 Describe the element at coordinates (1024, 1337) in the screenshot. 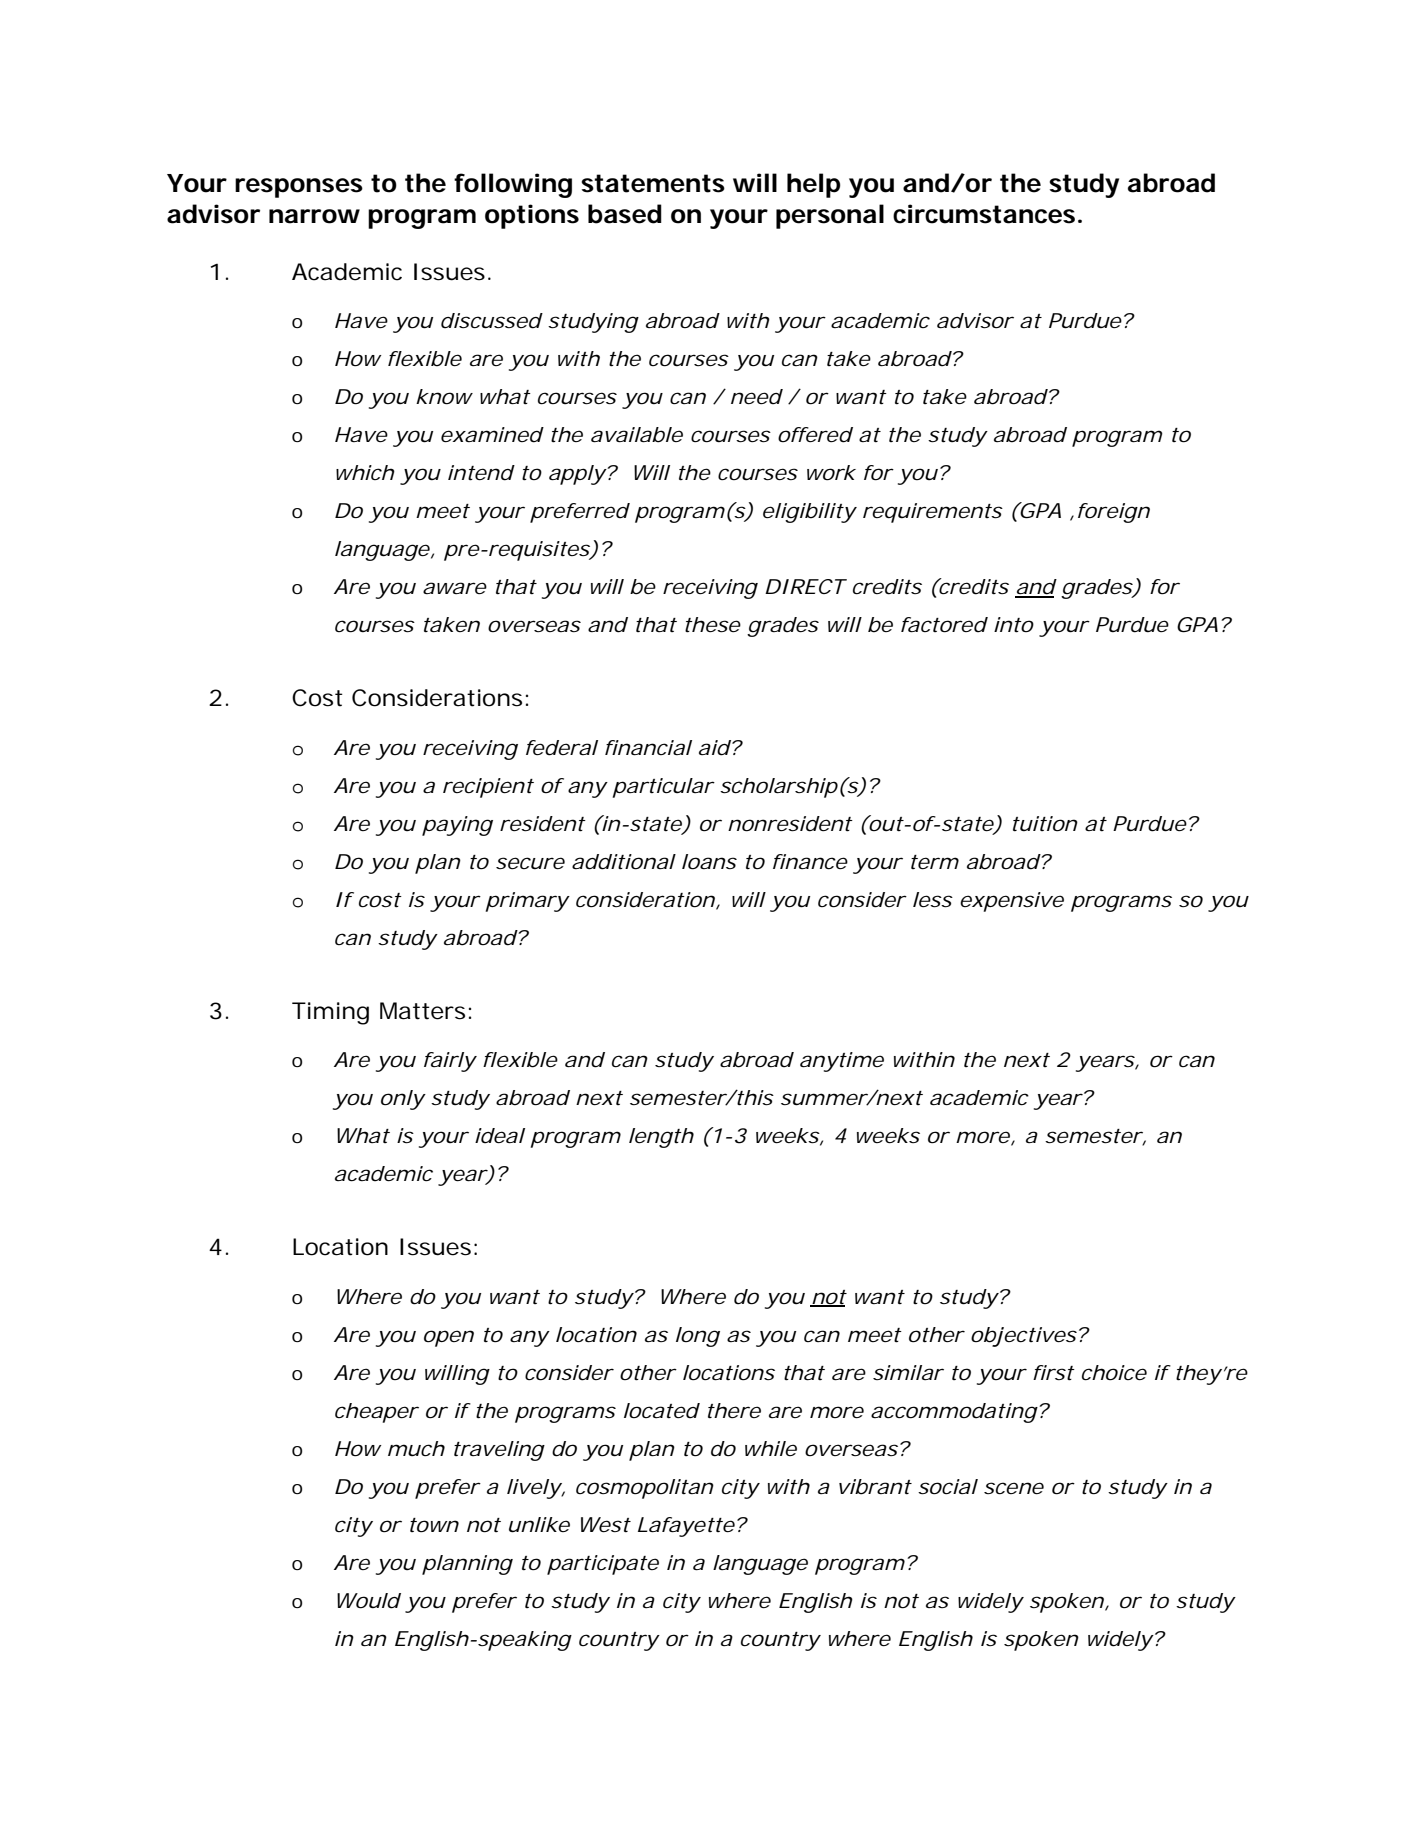

I see `objectives` at that location.
